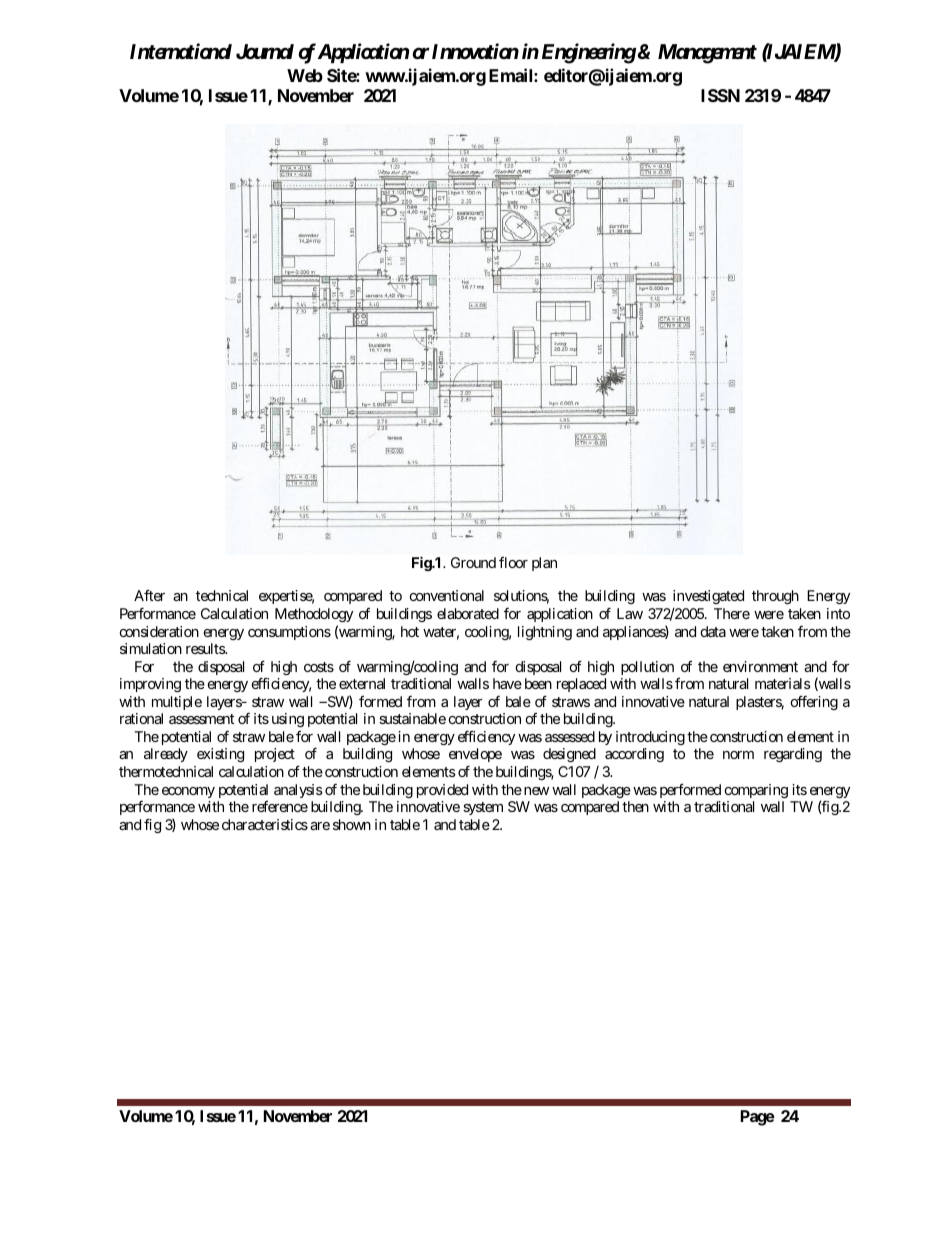 The width and height of the document is (952, 1233). What do you see at coordinates (775, 597) in the document?
I see `through` at bounding box center [775, 597].
